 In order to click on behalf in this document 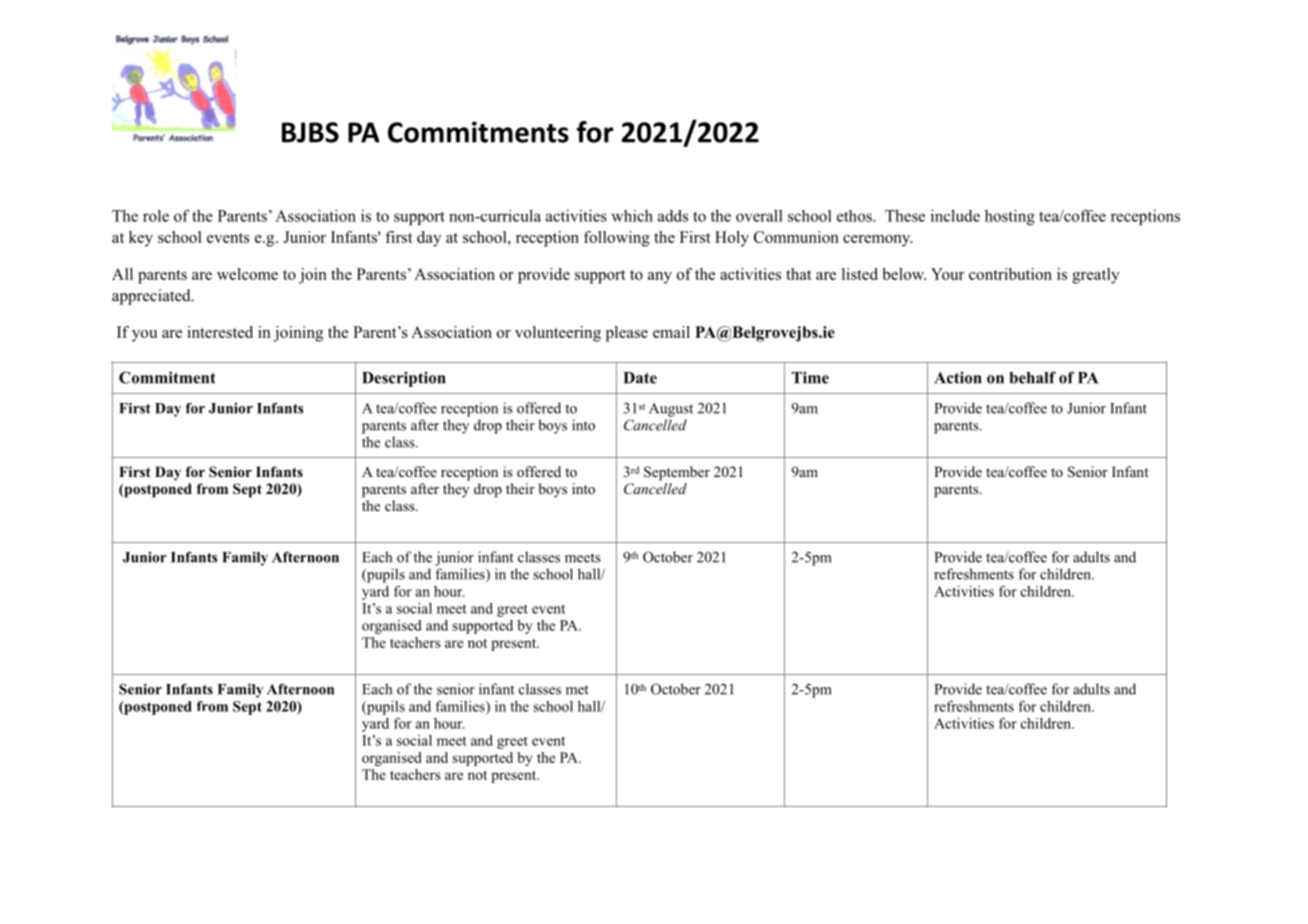, I will do `click(1032, 377)`.
